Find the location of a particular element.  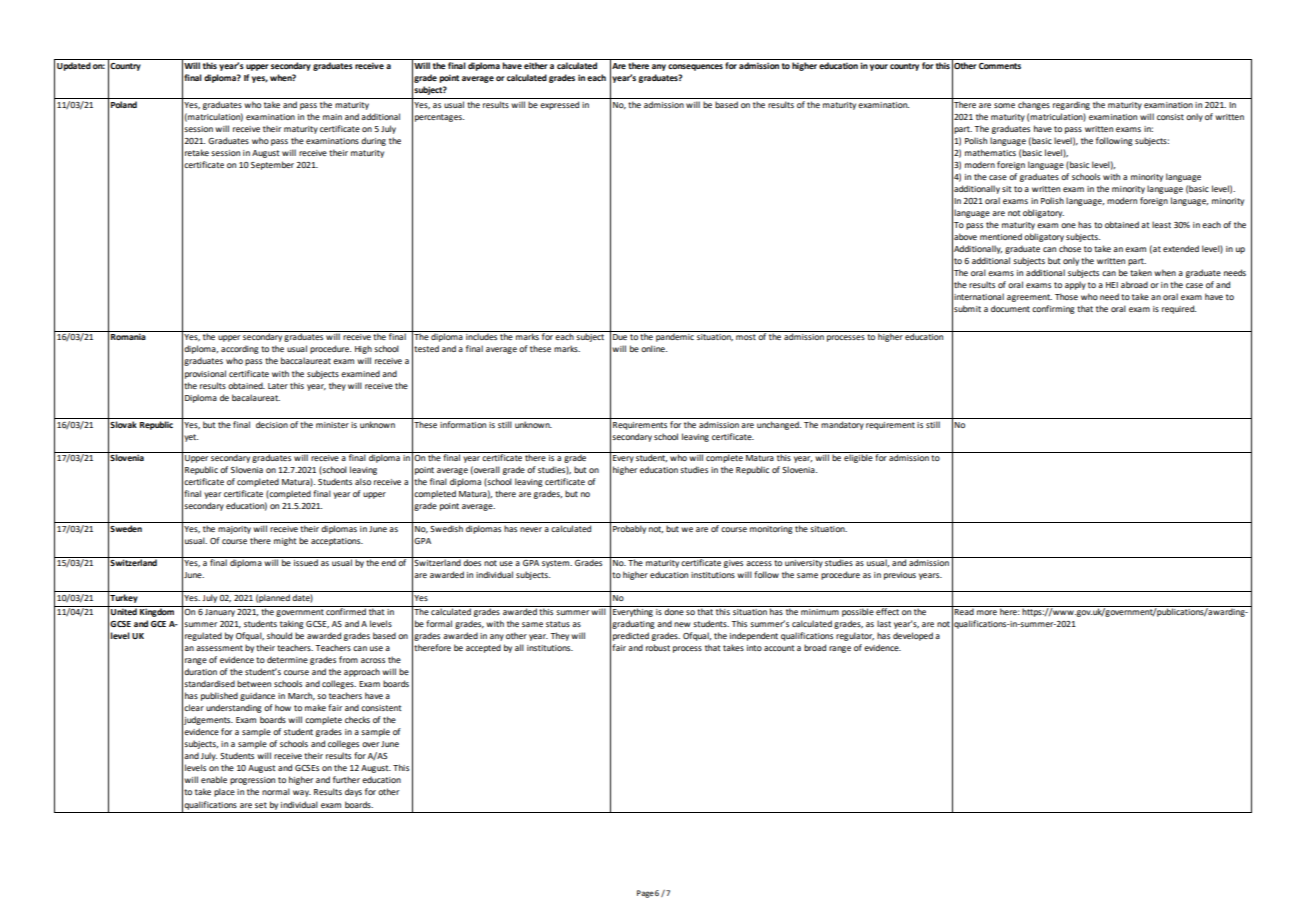

main is located at coordinates (332, 117).
